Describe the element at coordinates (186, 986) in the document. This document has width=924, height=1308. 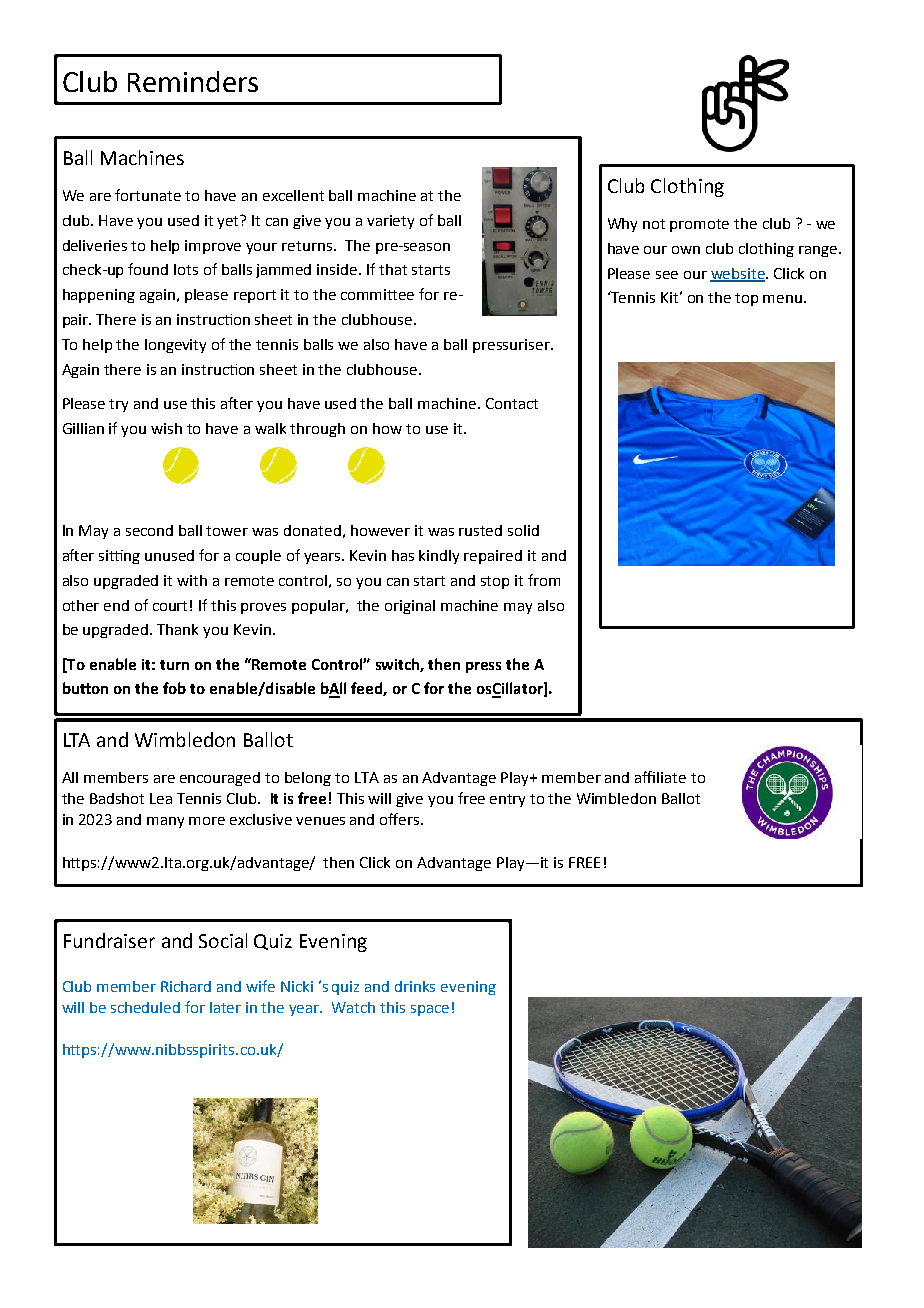
I see `Richard` at that location.
